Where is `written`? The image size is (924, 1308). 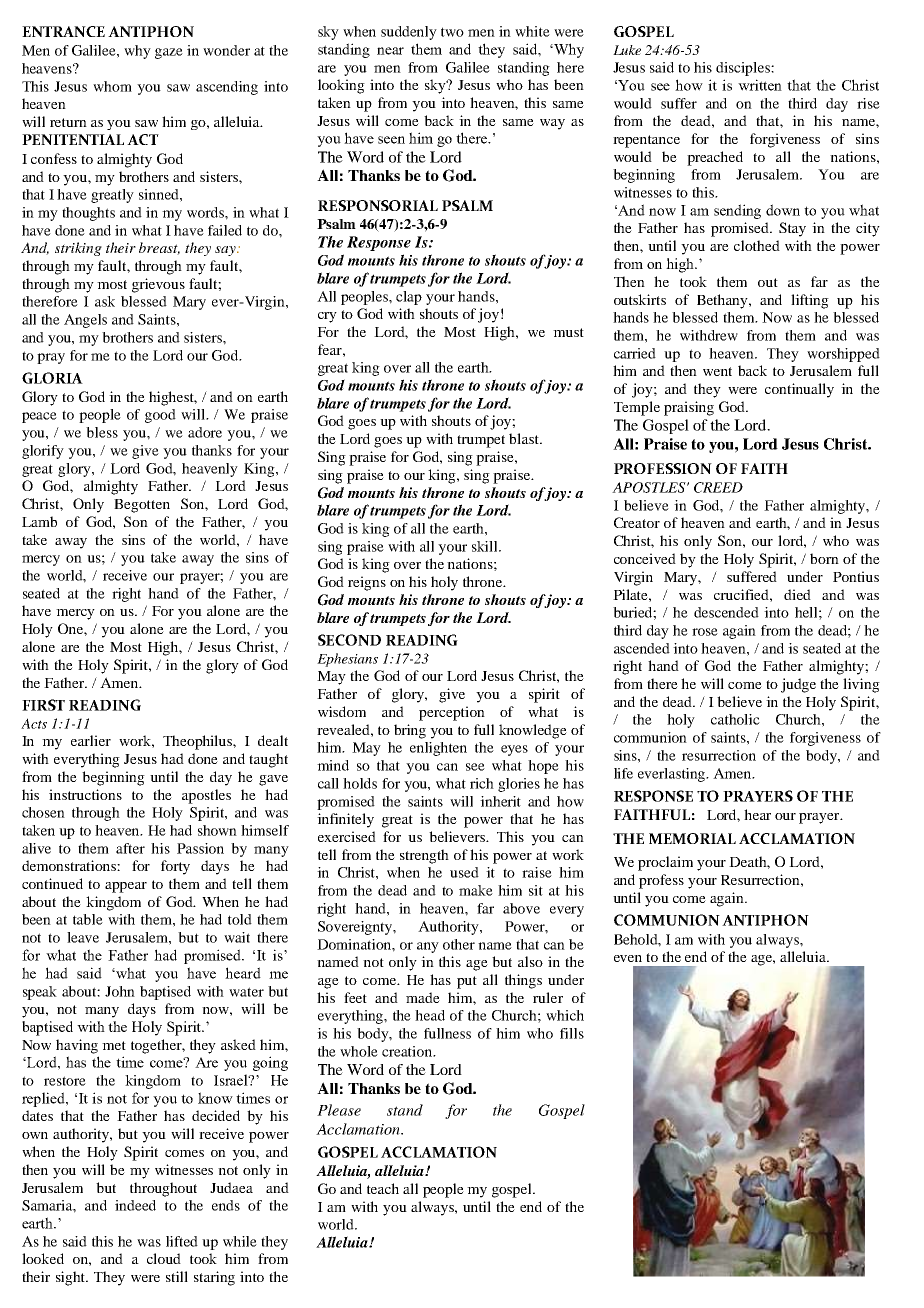
written is located at coordinates (760, 85).
